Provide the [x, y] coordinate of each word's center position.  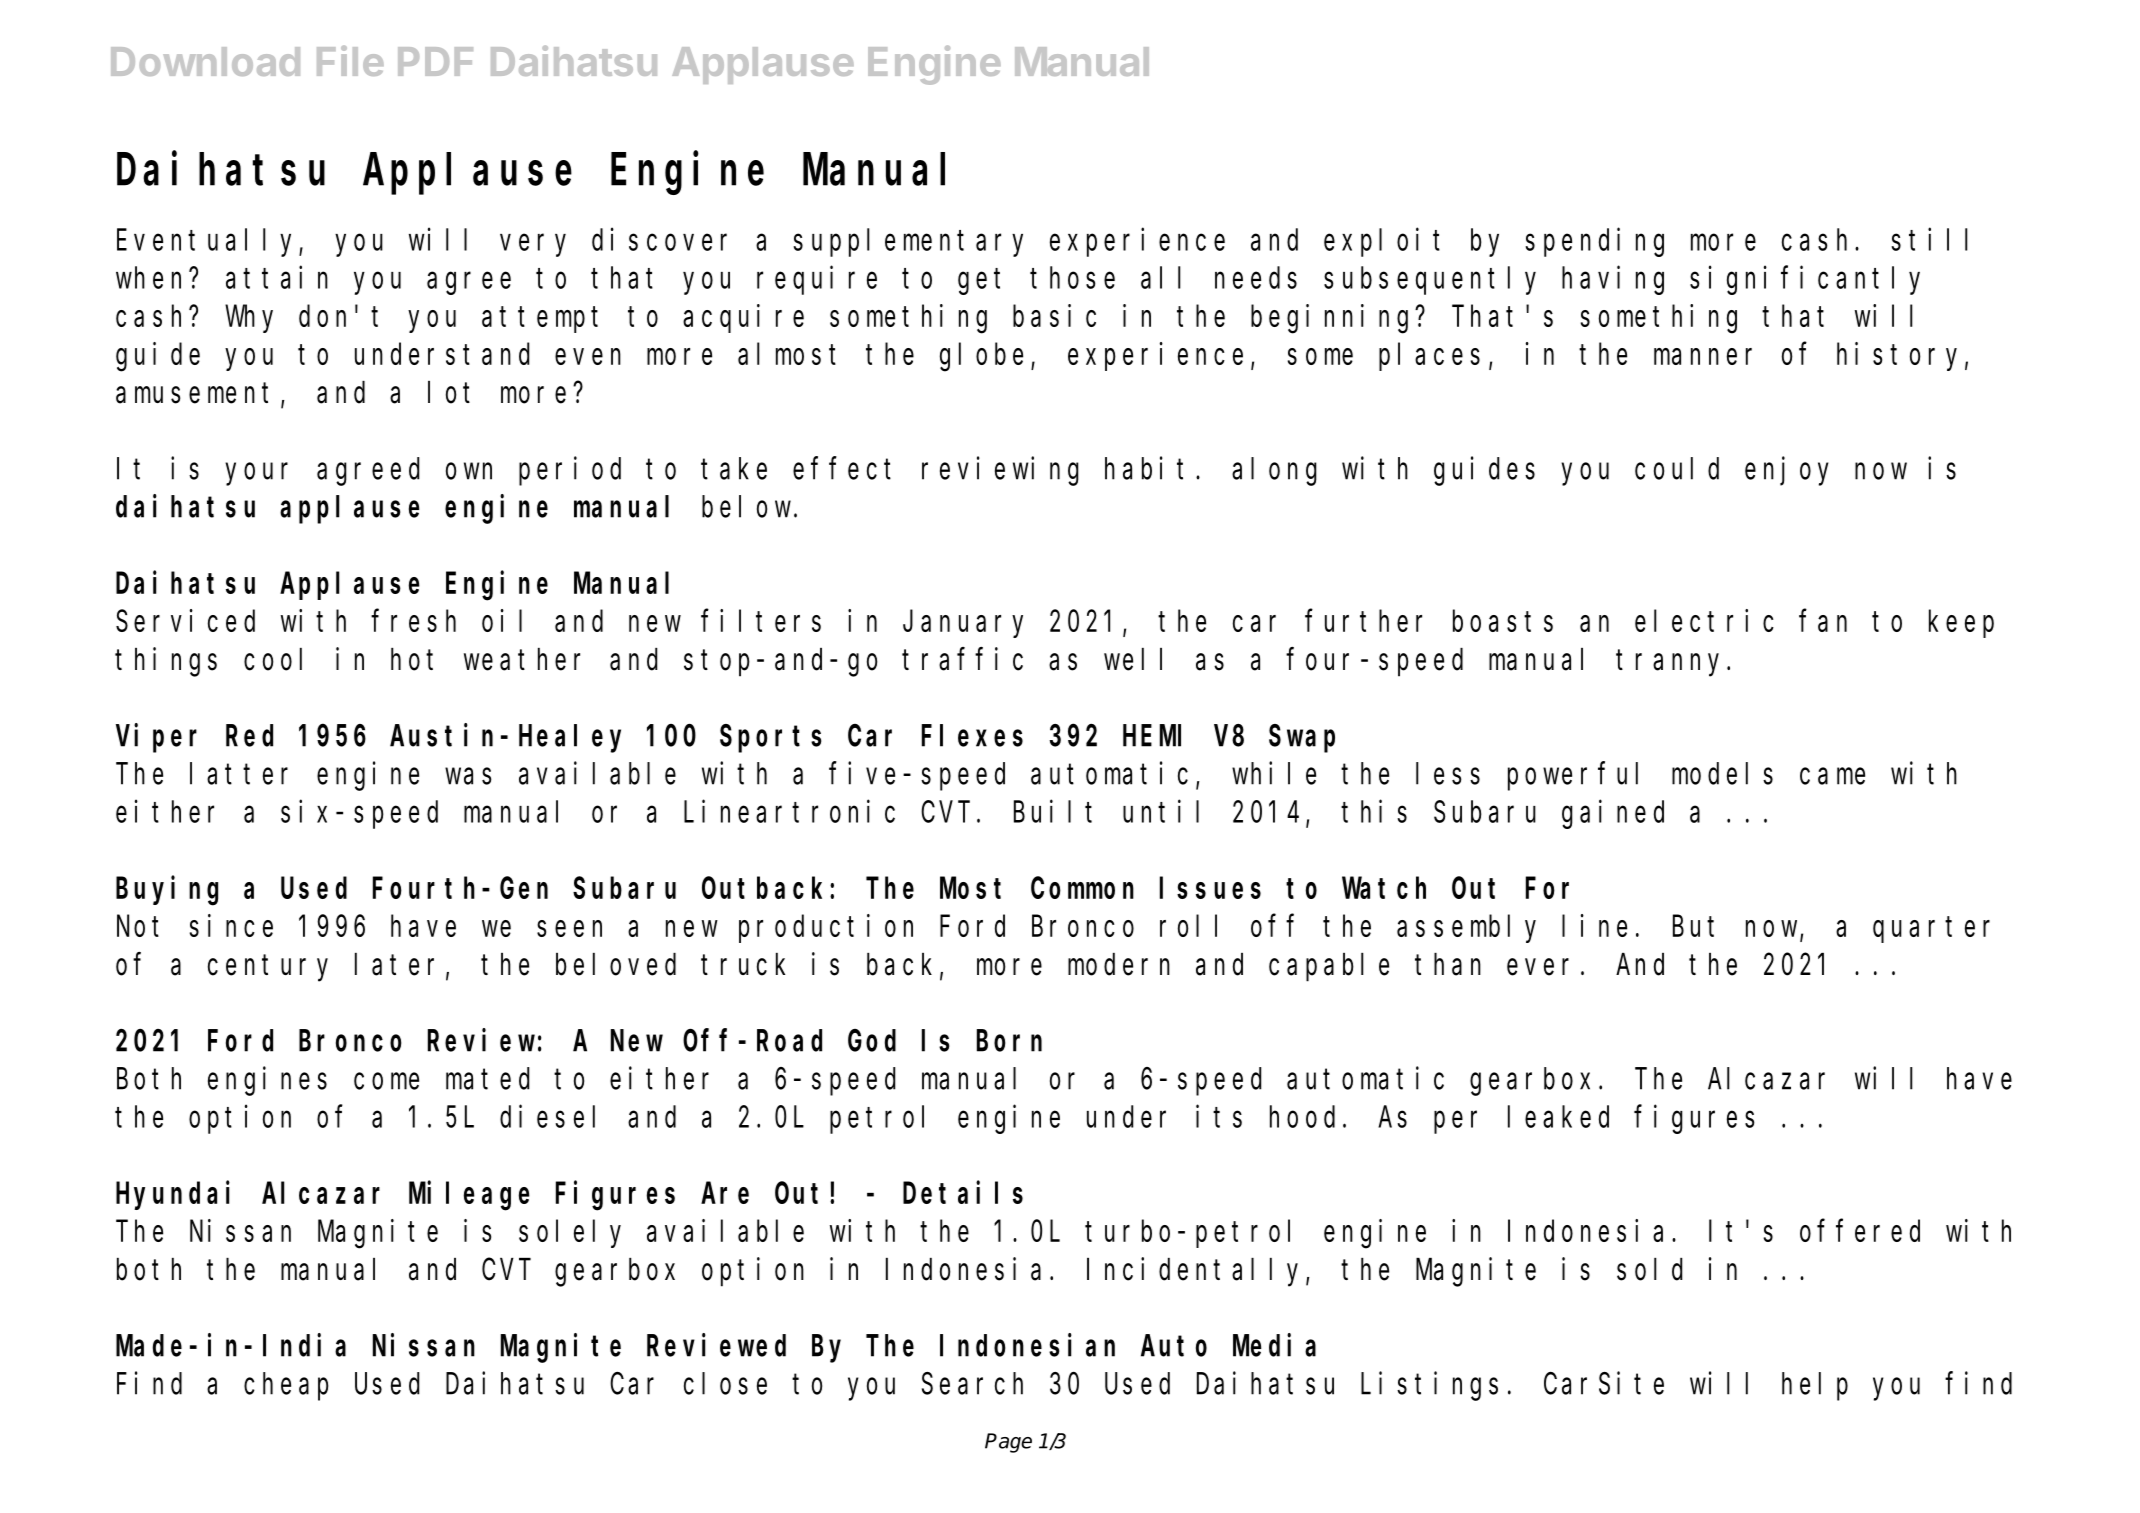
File [350, 61]
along [1274, 472]
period [570, 471]
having [1613, 280]
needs [1256, 278]
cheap [286, 1387]
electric [1704, 620]
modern [1119, 964]
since [231, 925]
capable [1329, 967]
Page [1008, 1443]
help [1815, 1387]
